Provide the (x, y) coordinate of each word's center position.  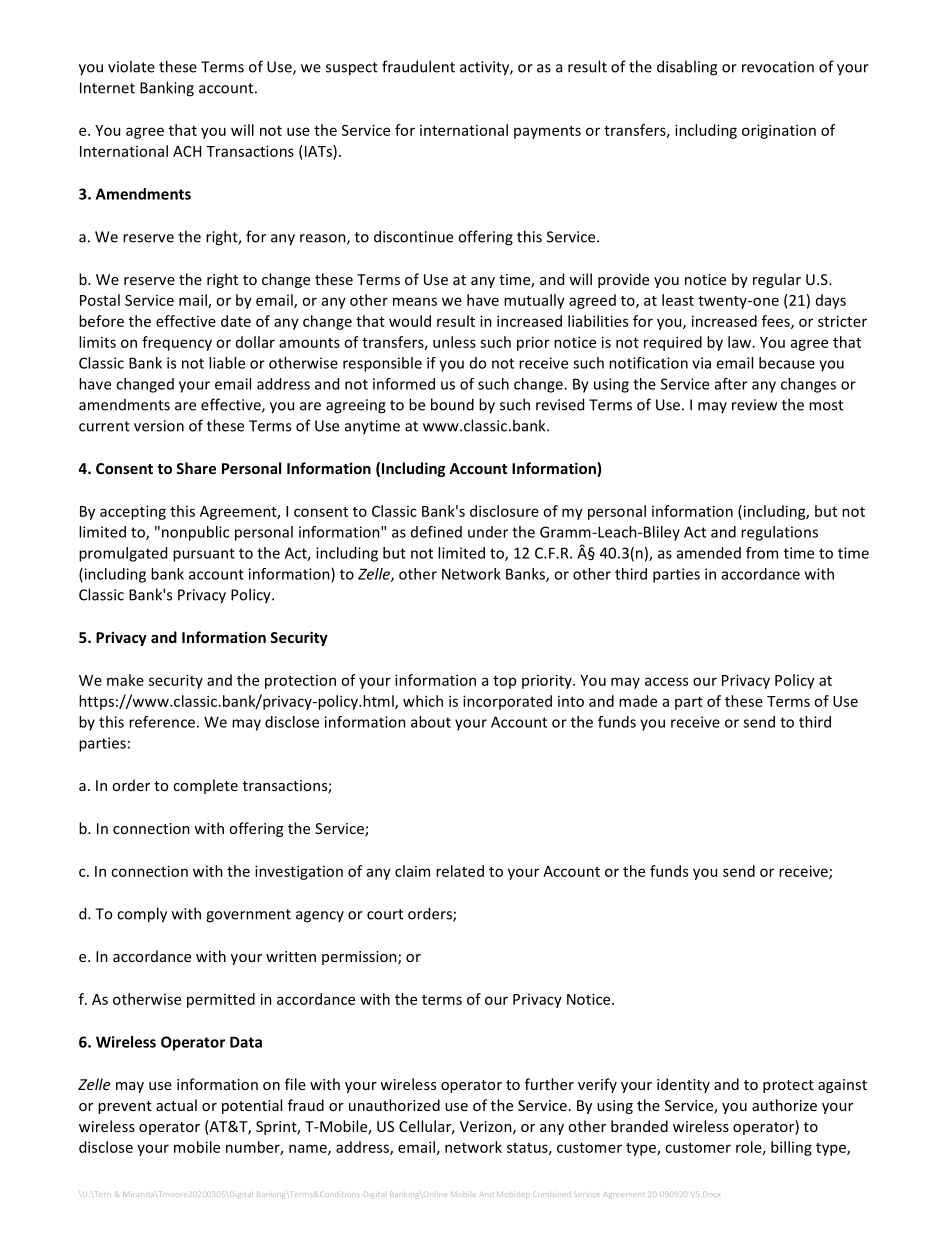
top (504, 682)
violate (131, 66)
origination (779, 131)
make (125, 680)
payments (547, 132)
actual (176, 1105)
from (762, 553)
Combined (550, 1194)
